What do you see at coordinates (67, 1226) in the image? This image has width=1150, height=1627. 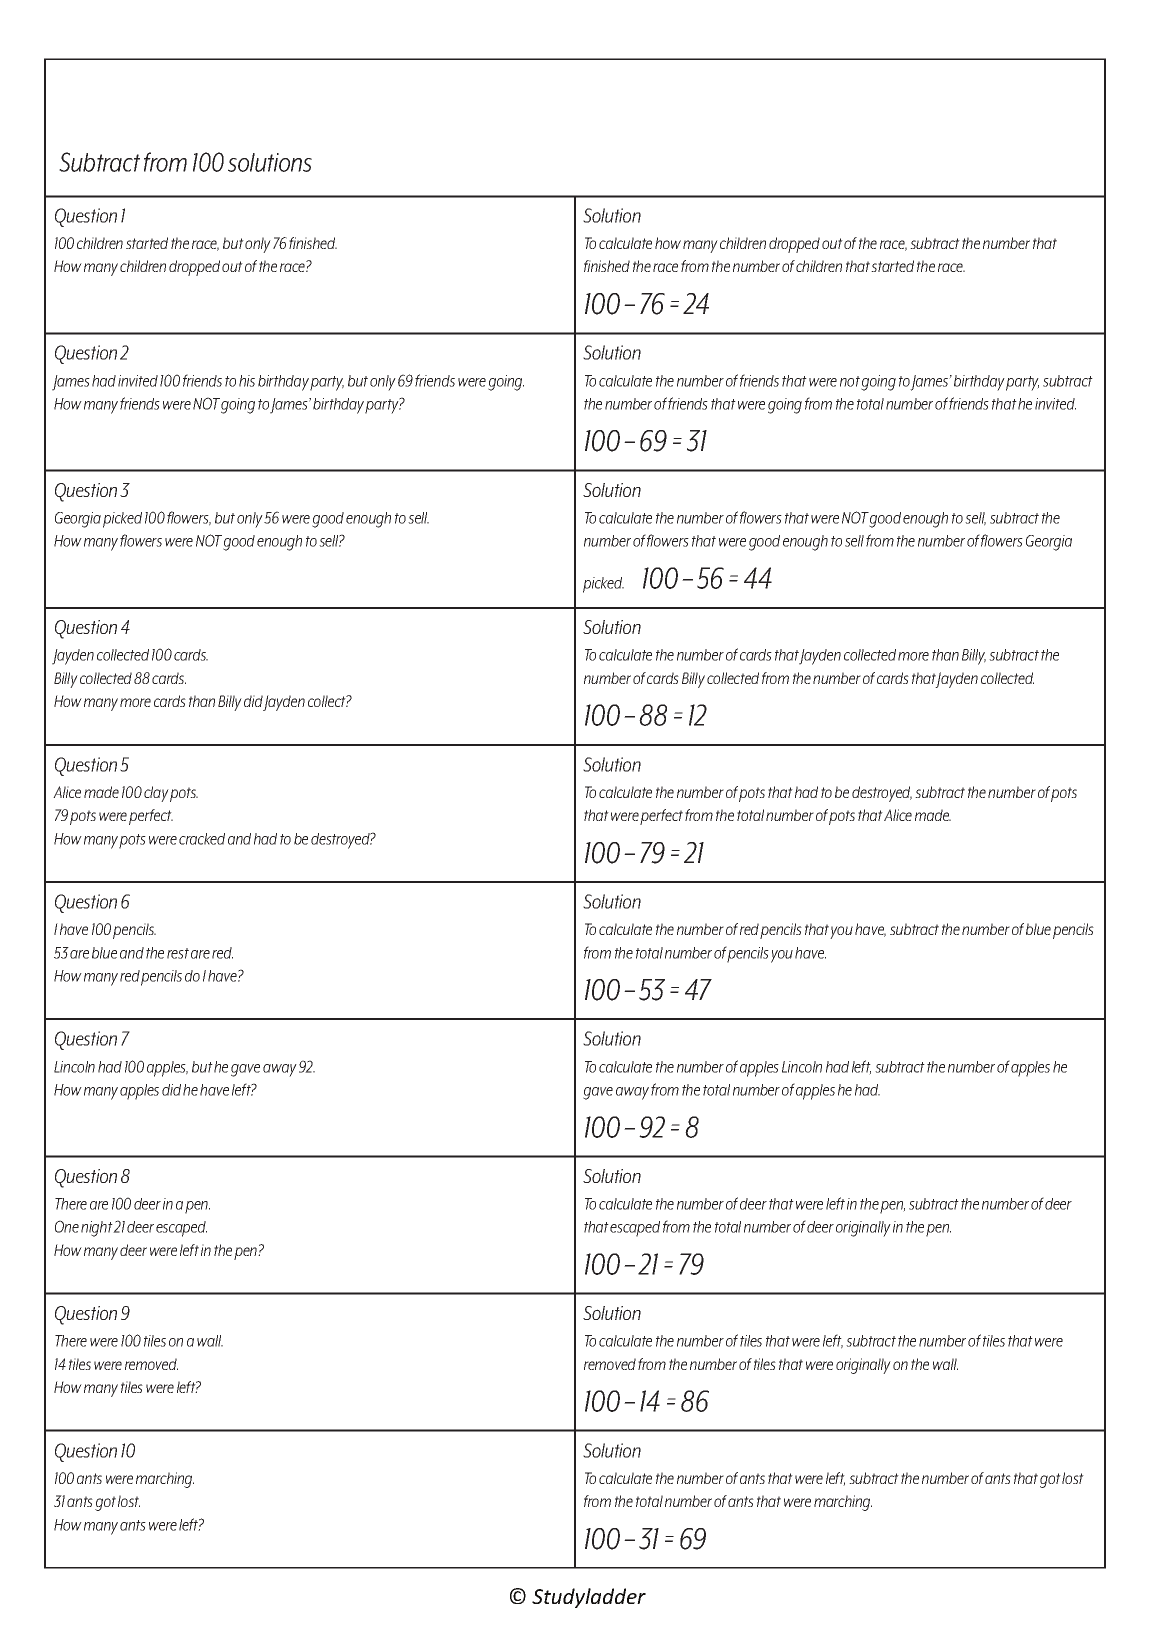 I see `One` at bounding box center [67, 1226].
